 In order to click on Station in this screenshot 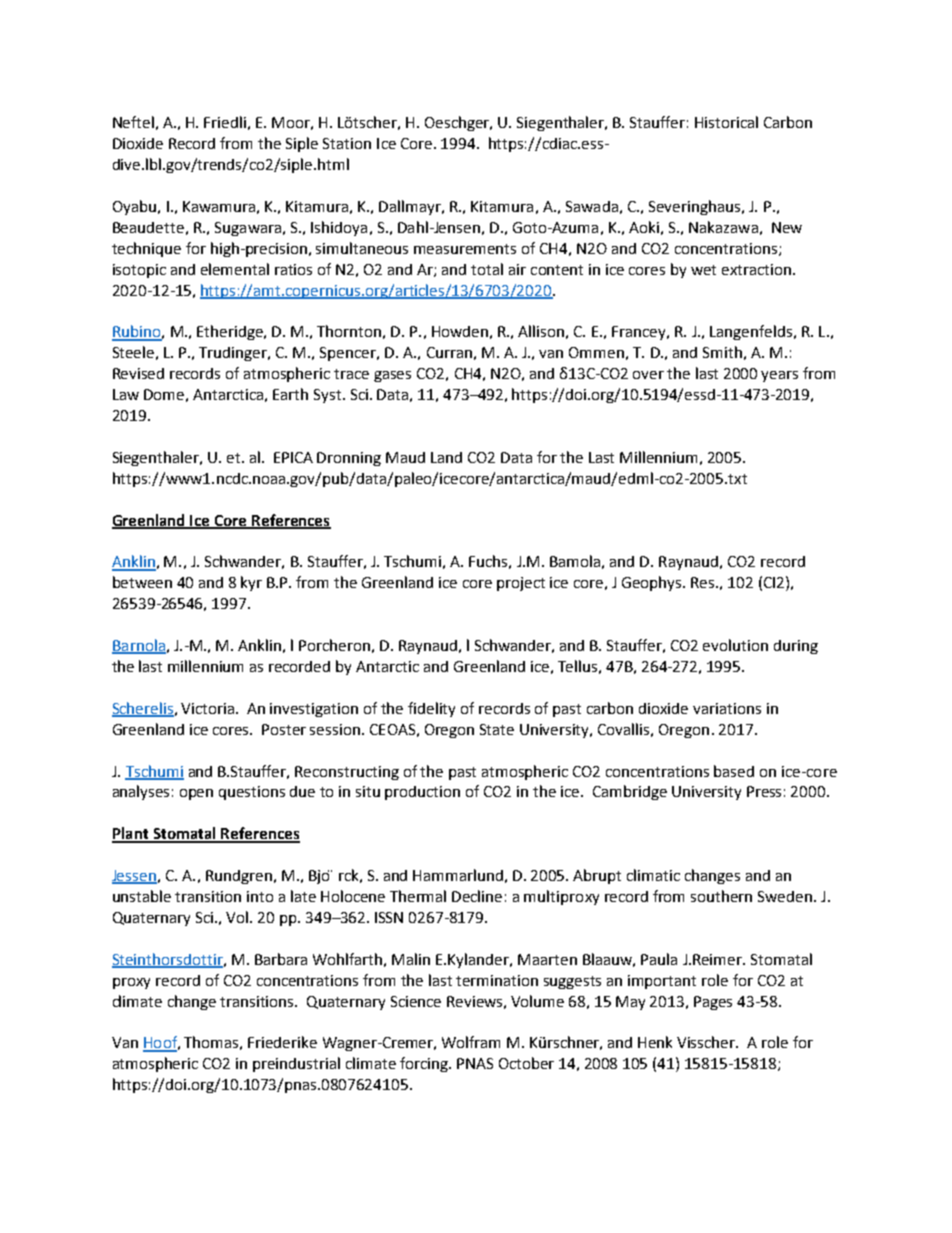, I will do `click(347, 143)`.
